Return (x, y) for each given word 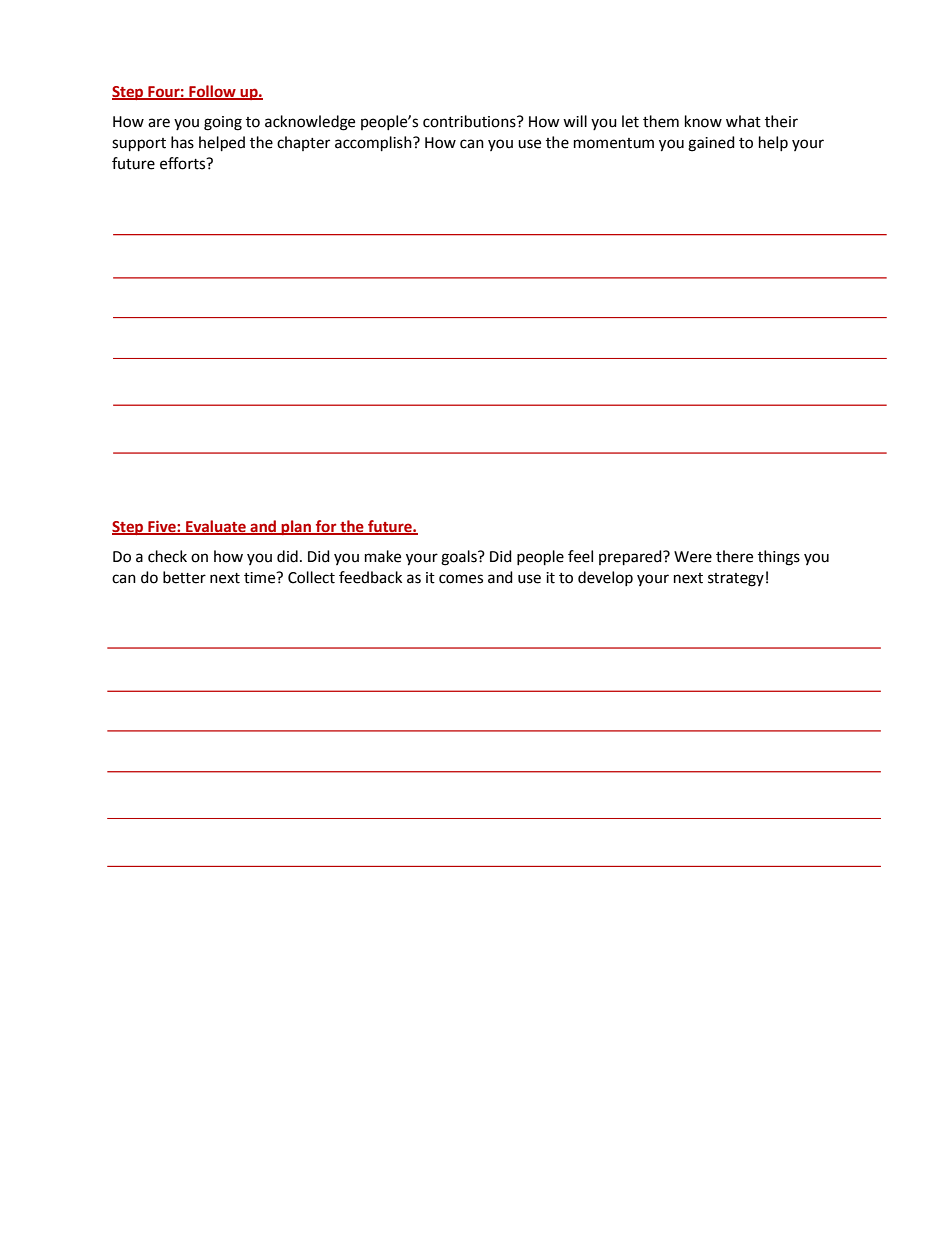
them (661, 121)
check (167, 556)
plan (296, 527)
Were (693, 557)
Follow (212, 92)
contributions (470, 121)
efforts (184, 163)
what (743, 121)
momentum (614, 143)
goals (460, 558)
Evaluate (216, 527)
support (139, 145)
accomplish (374, 144)
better (184, 577)
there (734, 556)
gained (711, 144)
